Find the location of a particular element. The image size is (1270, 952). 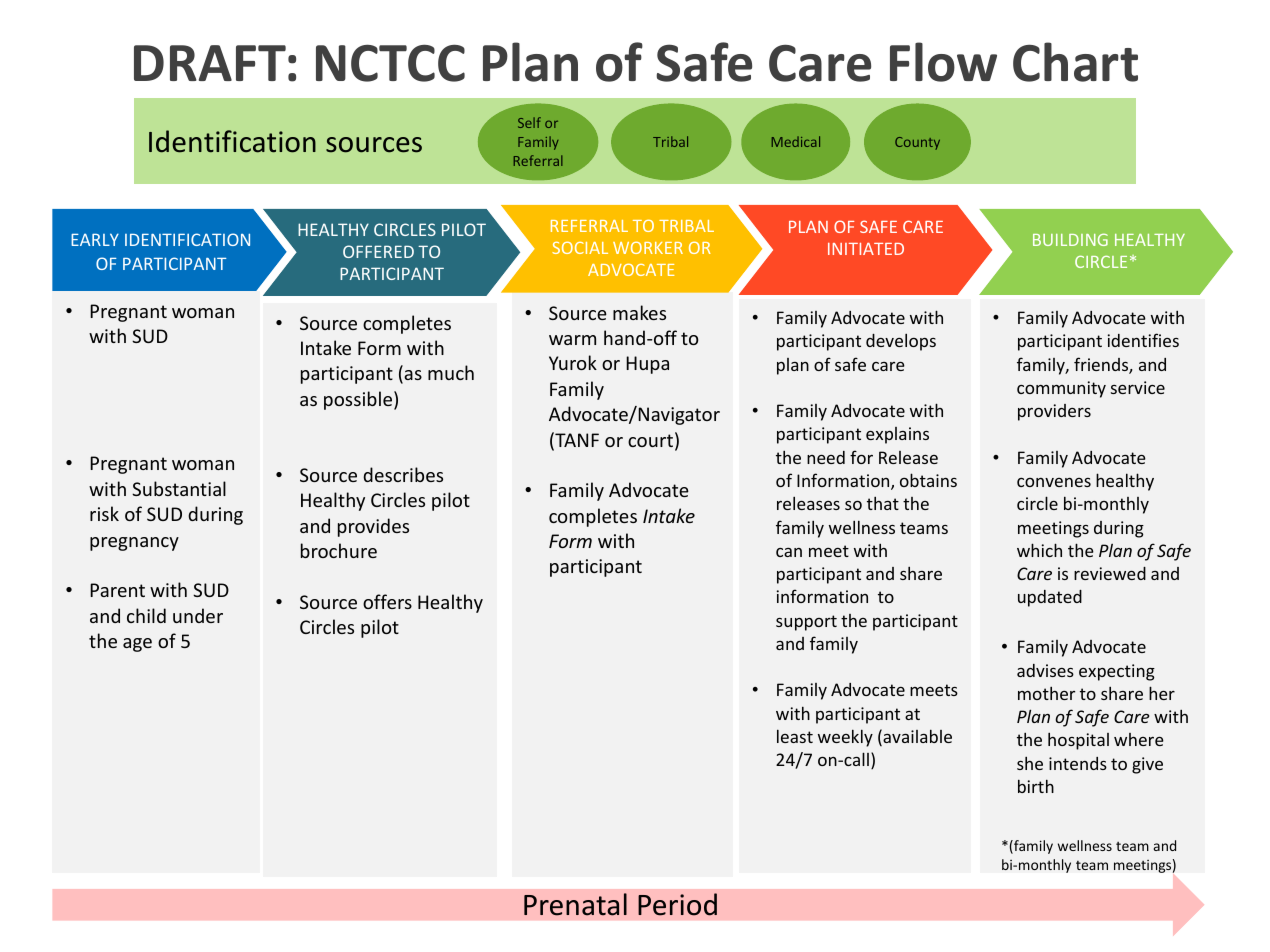

which is located at coordinates (1039, 550).
